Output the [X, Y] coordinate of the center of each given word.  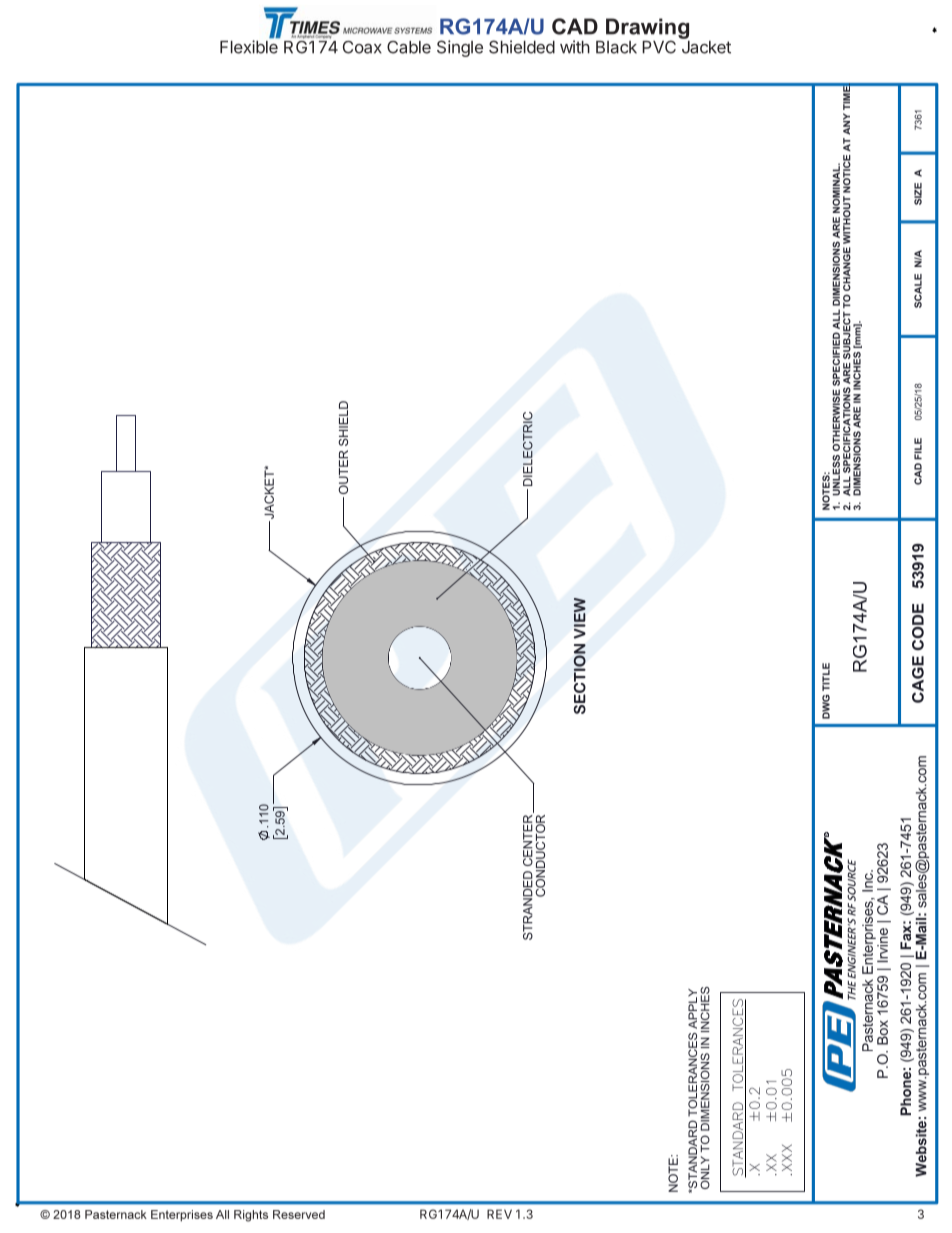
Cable [409, 47]
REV [499, 1214]
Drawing [647, 29]
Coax [362, 47]
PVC [659, 47]
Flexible [249, 46]
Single [460, 48]
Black [616, 47]
